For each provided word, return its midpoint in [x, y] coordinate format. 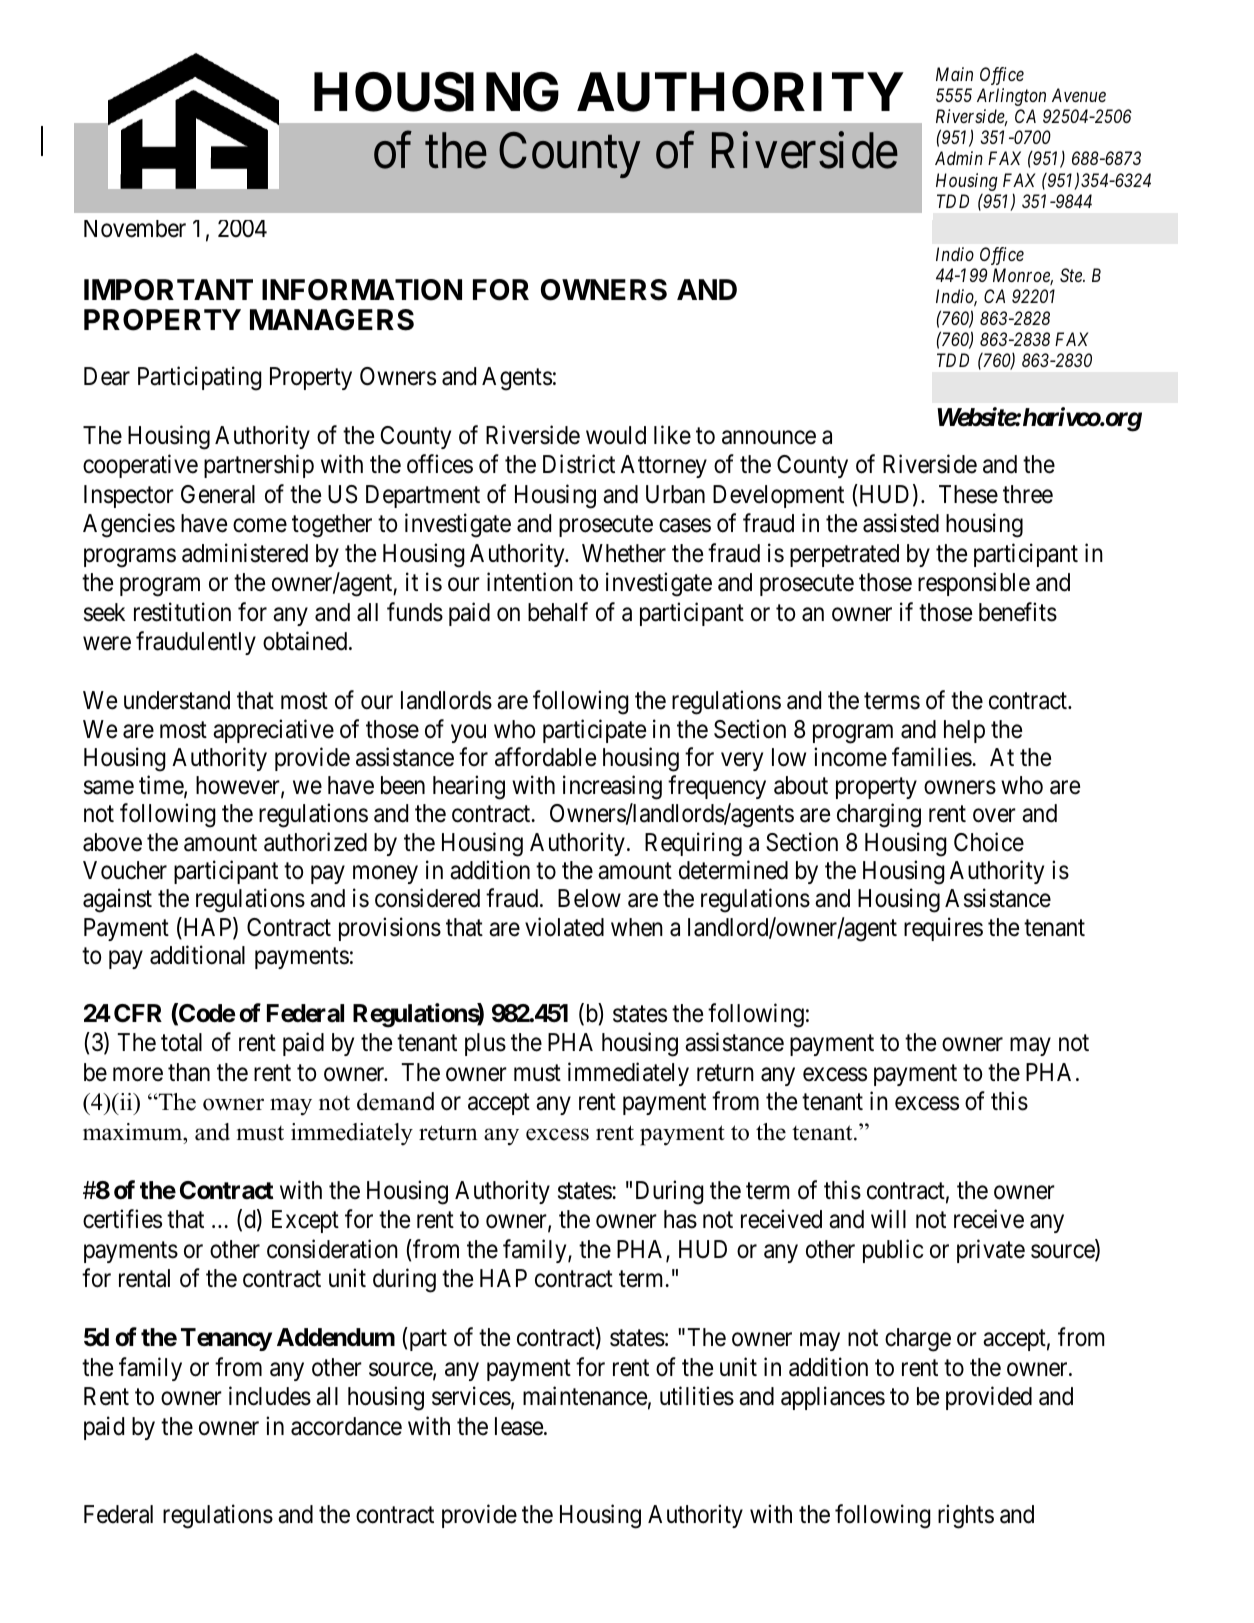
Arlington [1011, 97]
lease [519, 1426]
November [135, 229]
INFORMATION [362, 290]
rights [966, 1517]
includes [270, 1396]
